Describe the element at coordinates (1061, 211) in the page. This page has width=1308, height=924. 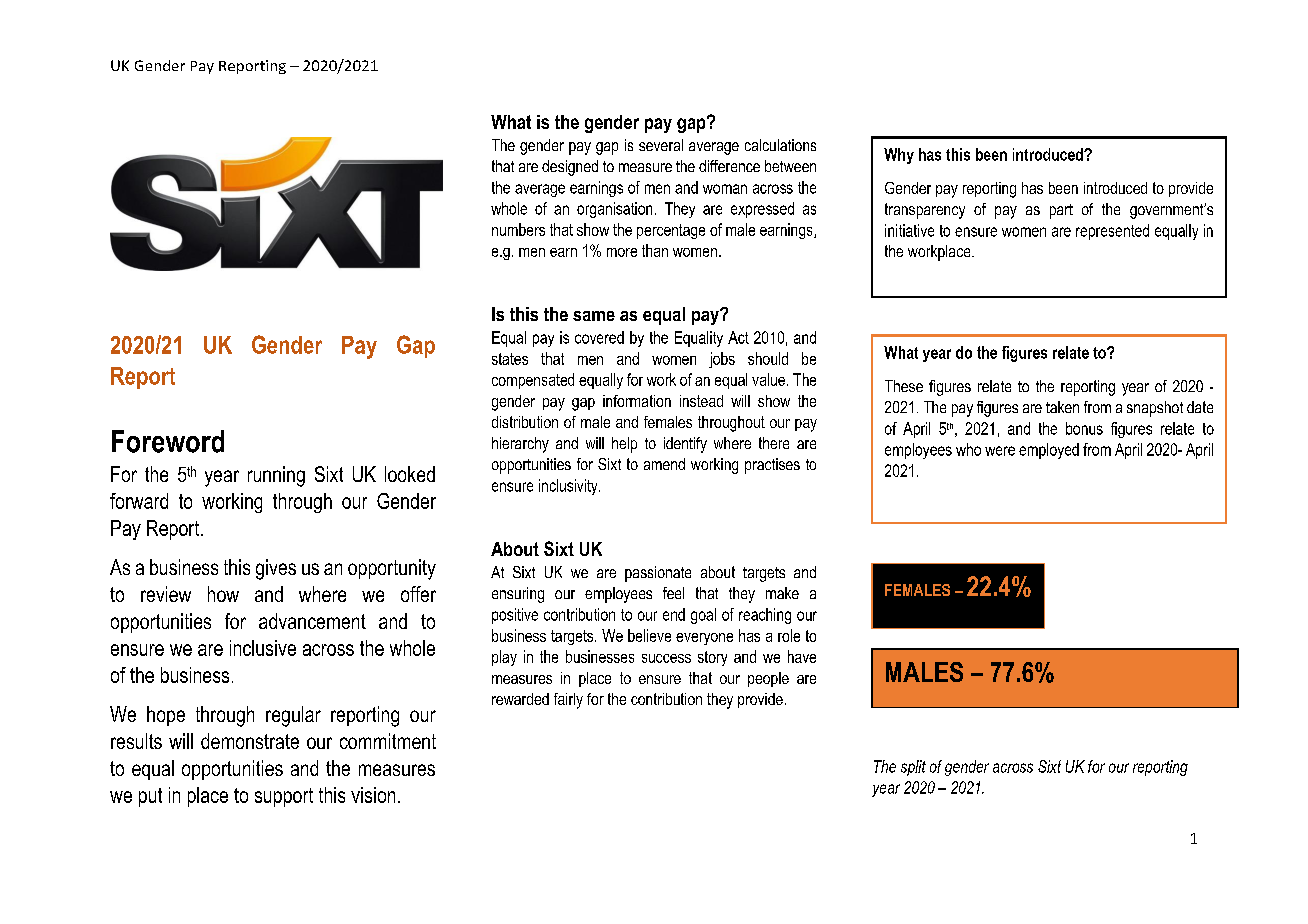
I see `part` at that location.
